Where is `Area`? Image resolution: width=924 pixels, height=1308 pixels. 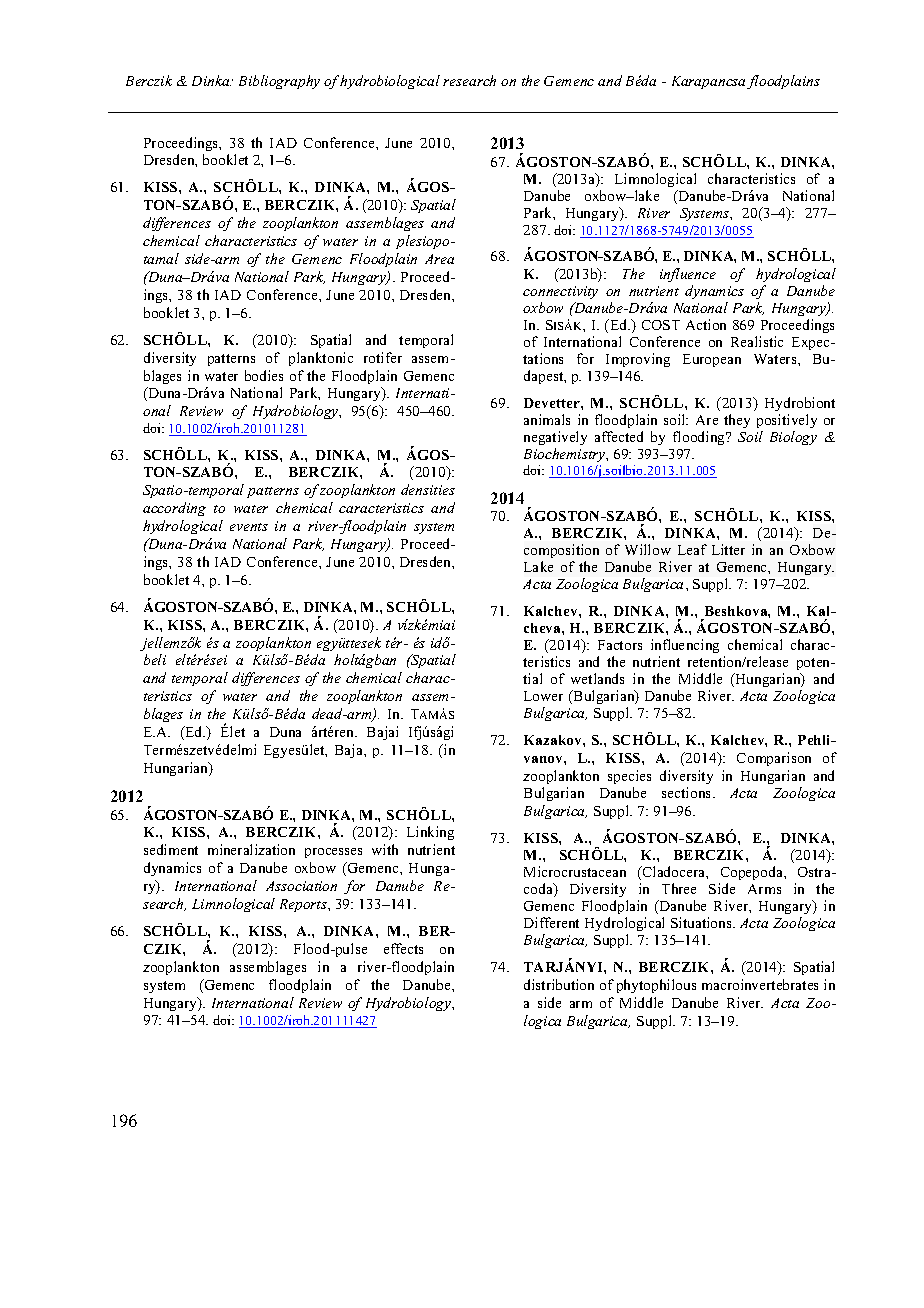 Area is located at coordinates (439, 259).
